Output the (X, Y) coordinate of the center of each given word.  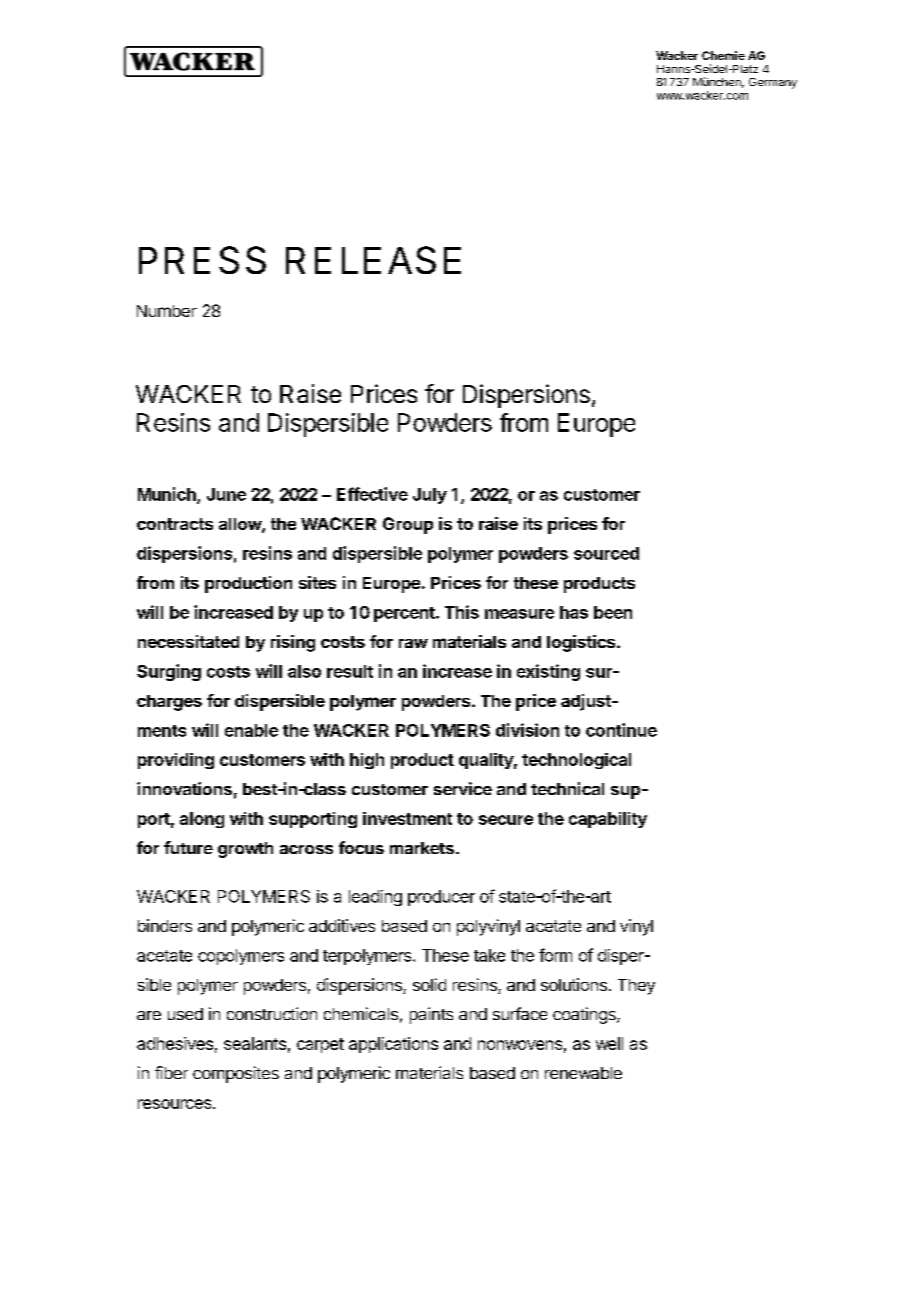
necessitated (188, 641)
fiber (171, 1072)
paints (431, 1015)
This (462, 612)
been (613, 612)
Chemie (723, 55)
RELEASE (373, 260)
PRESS (202, 260)
